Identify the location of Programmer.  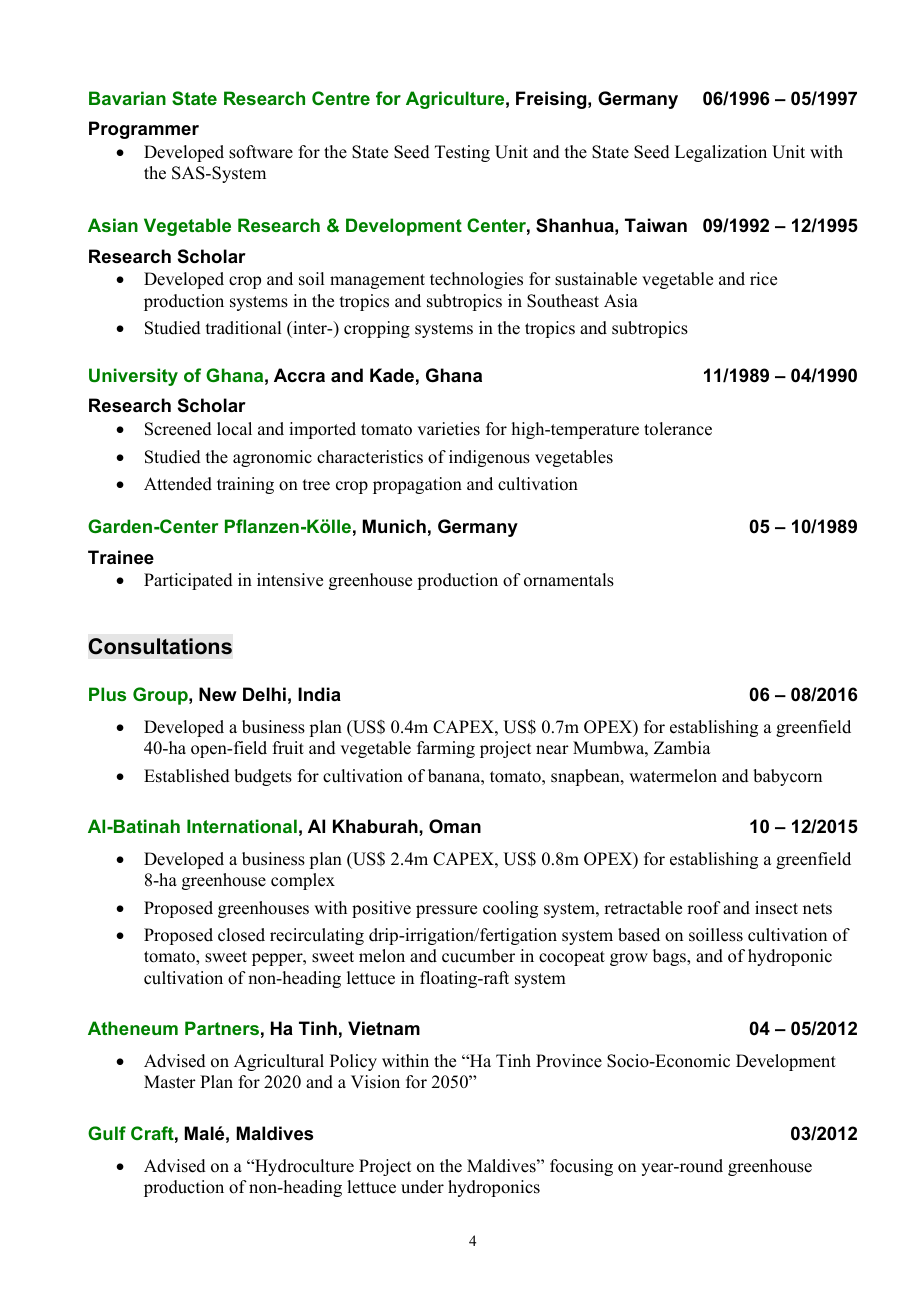
(144, 130).
